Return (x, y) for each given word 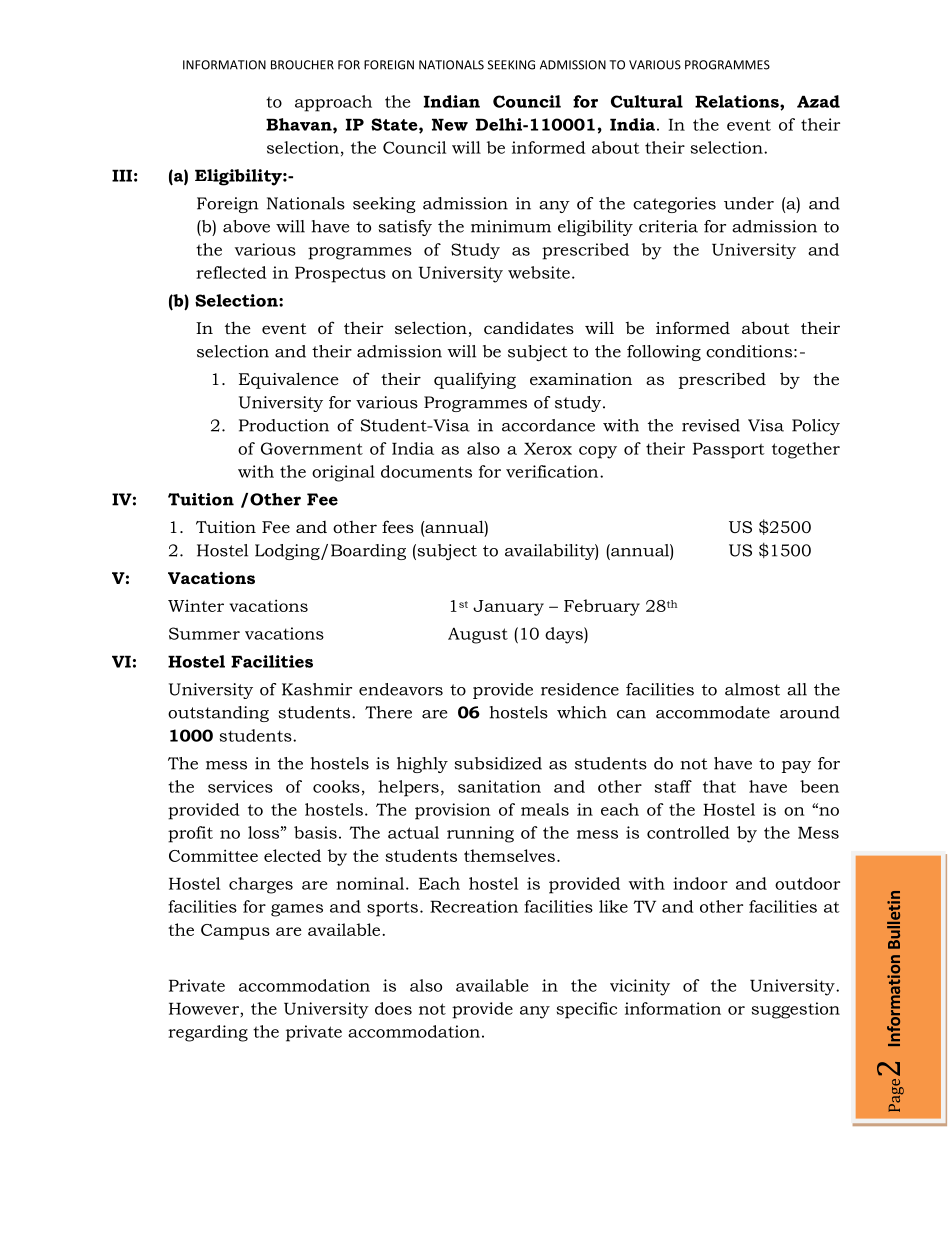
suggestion (796, 1010)
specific (587, 1010)
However (205, 1008)
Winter (196, 605)
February (602, 607)
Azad (818, 101)
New (450, 124)
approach (333, 103)
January (508, 608)
